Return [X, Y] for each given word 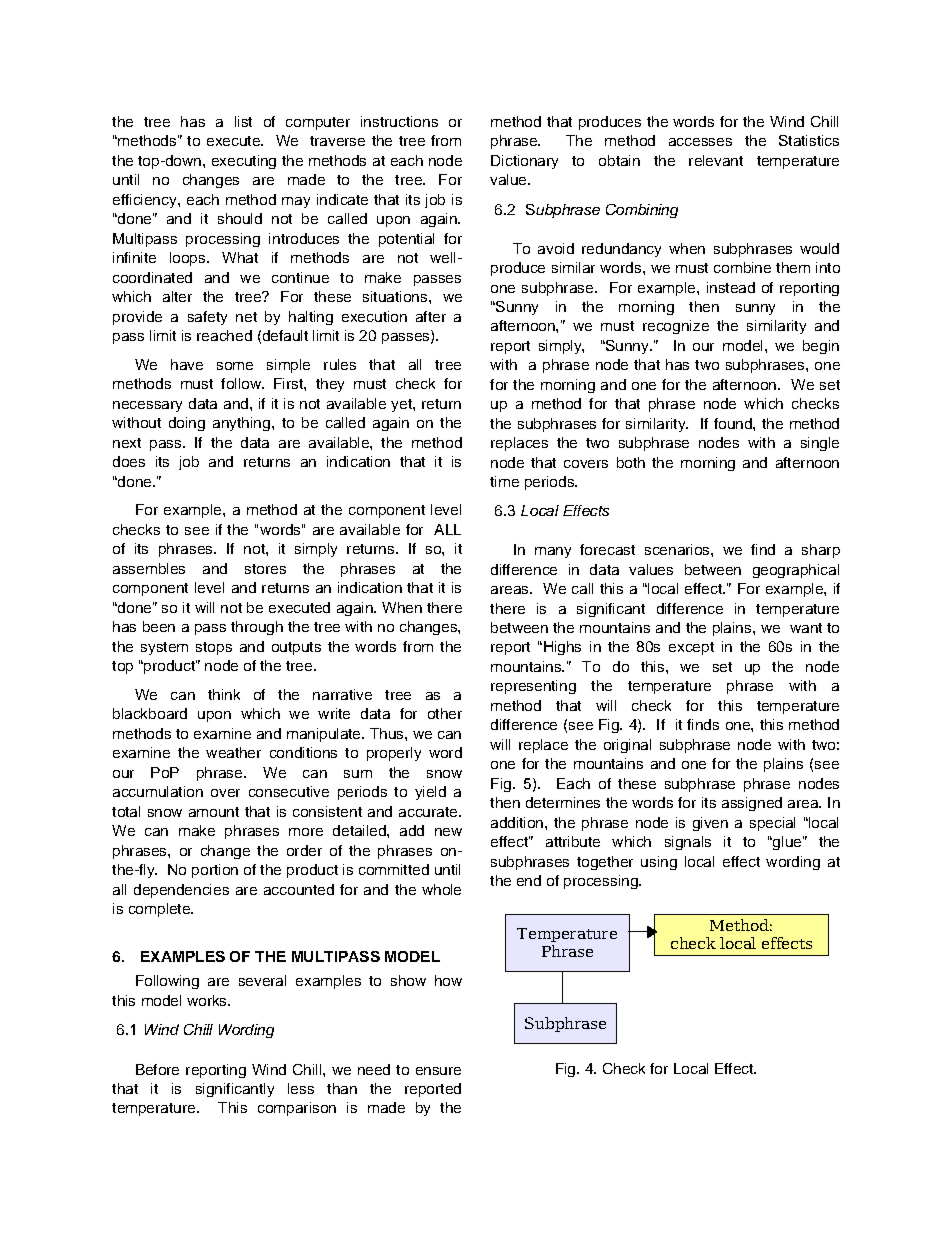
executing [244, 162]
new [448, 832]
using [659, 863]
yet [402, 405]
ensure [438, 1071]
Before [157, 1069]
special [772, 824]
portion [215, 871]
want [806, 628]
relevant [716, 160]
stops [214, 648]
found [734, 423]
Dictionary [524, 162]
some [235, 366]
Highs [561, 648]
